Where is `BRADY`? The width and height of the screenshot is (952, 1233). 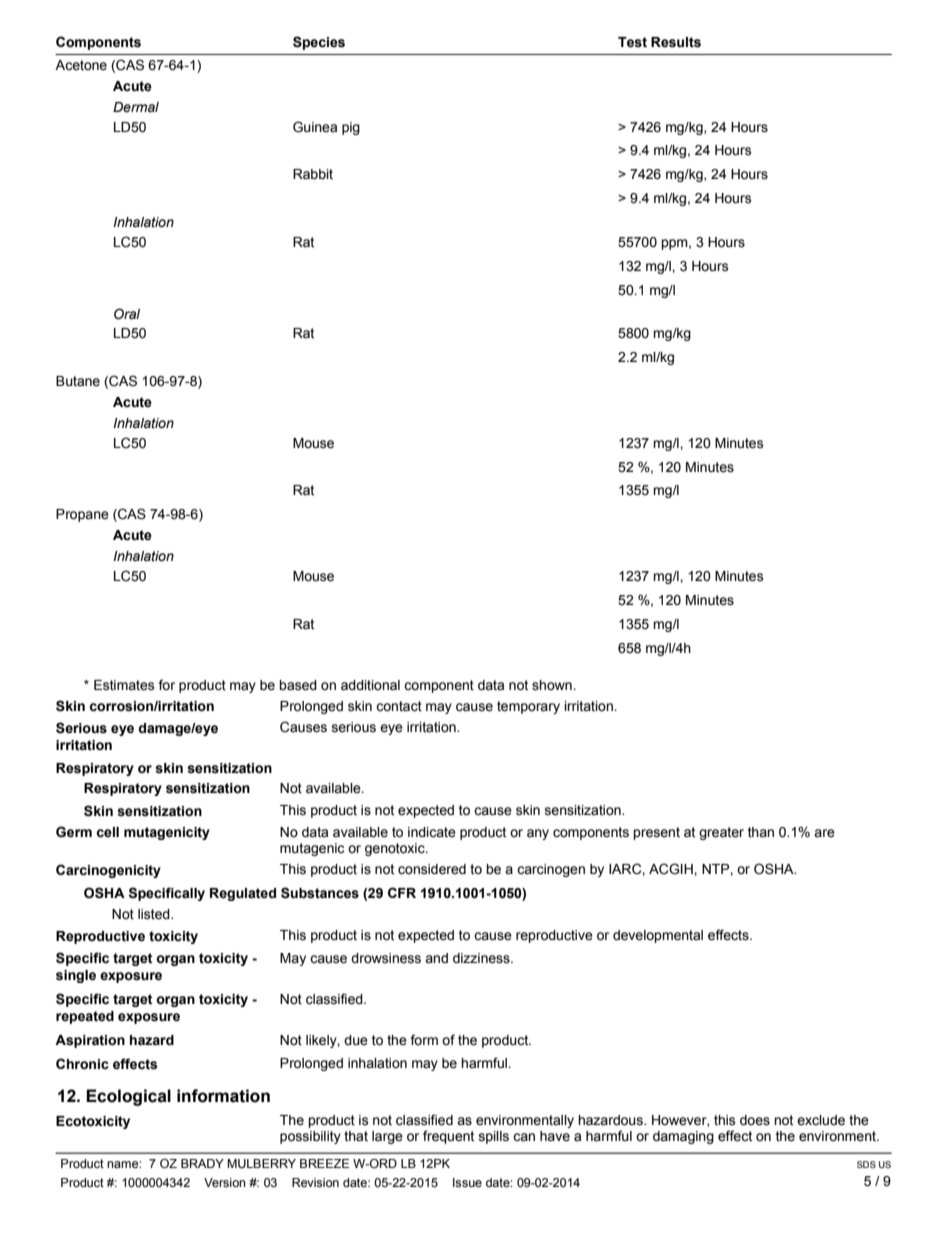
BRADY is located at coordinates (202, 1163).
